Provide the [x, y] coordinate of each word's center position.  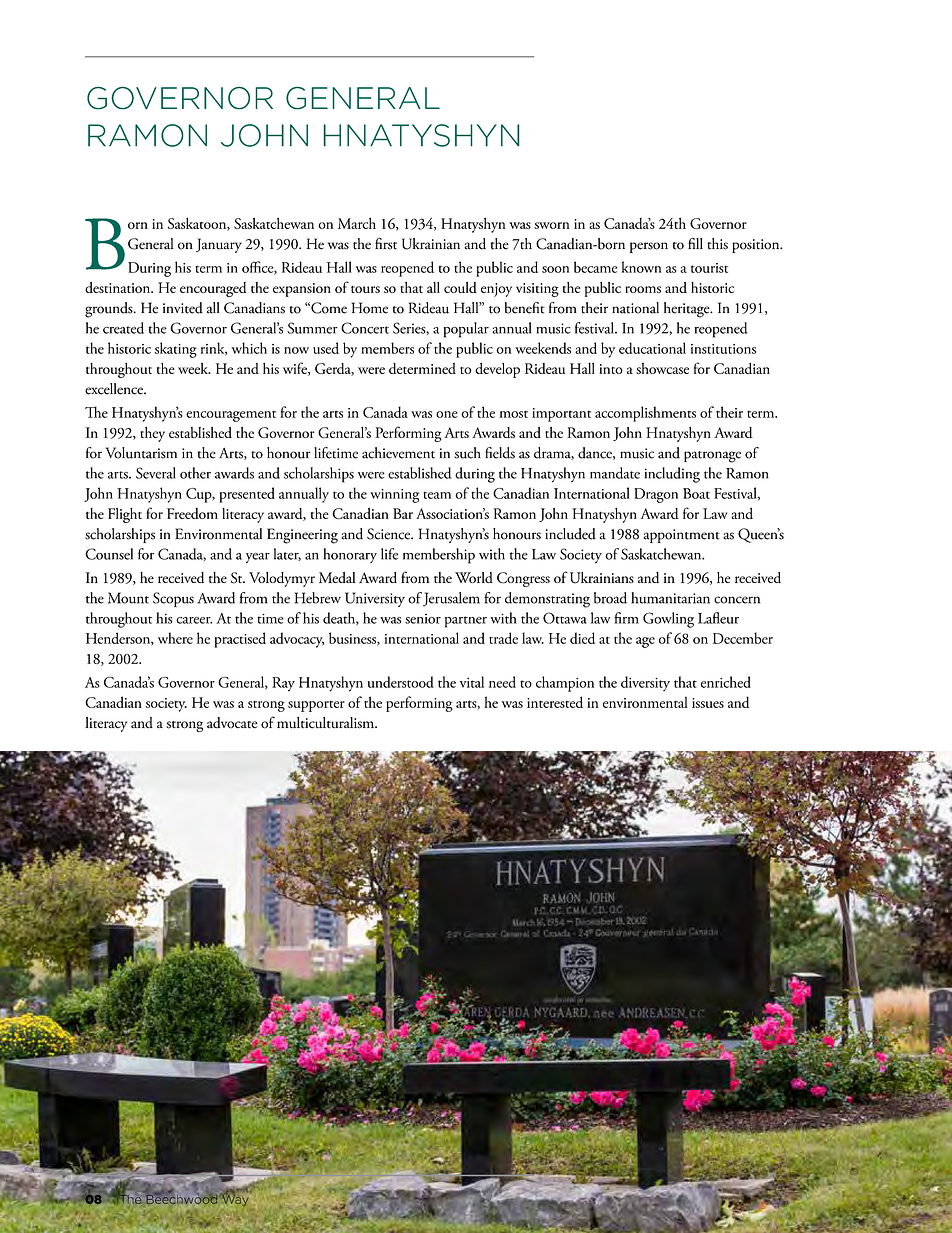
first [386, 243]
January [219, 245]
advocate [232, 723]
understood [401, 682]
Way [236, 1200]
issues [708, 703]
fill [695, 243]
